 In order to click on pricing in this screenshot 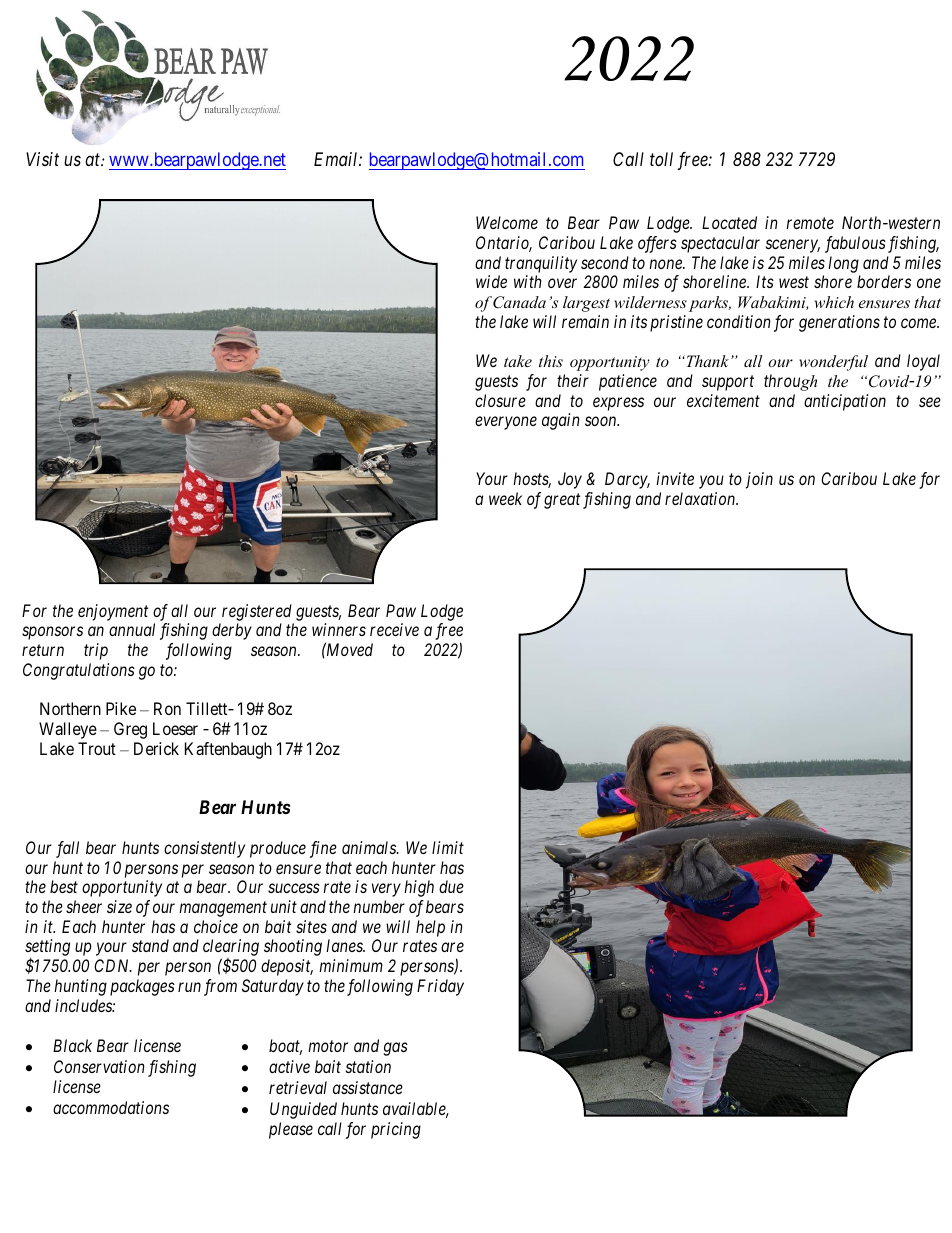, I will do `click(396, 1130)`.
